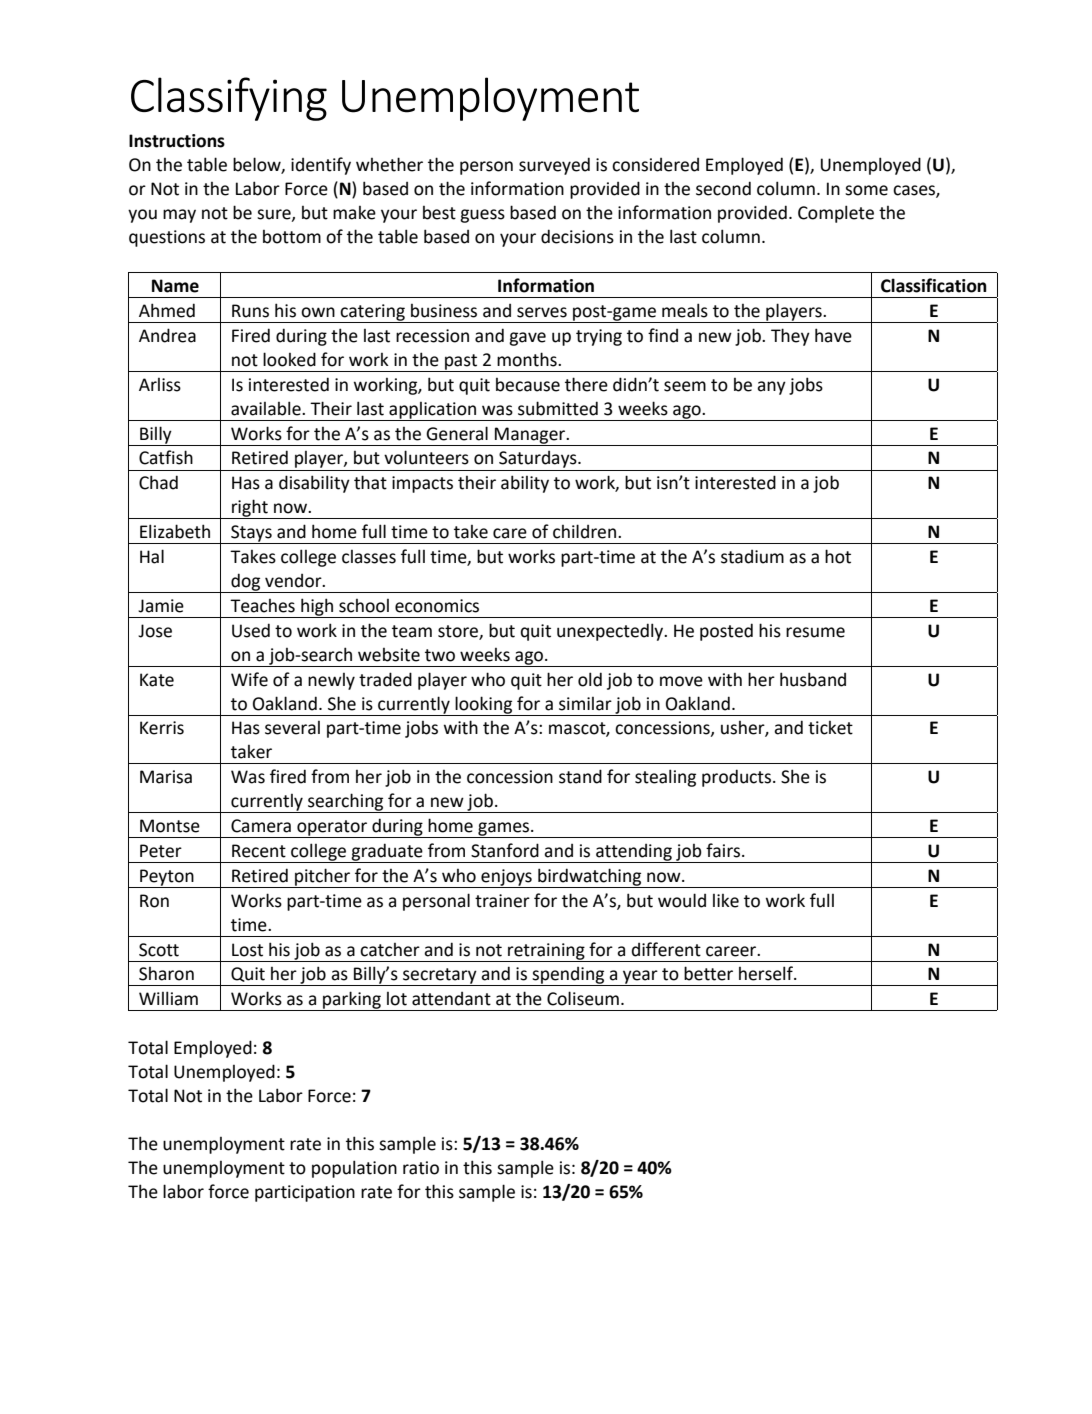 Image resolution: width=1092 pixels, height=1414 pixels. Describe the element at coordinates (554, 166) in the screenshot. I see `surveyed` at that location.
